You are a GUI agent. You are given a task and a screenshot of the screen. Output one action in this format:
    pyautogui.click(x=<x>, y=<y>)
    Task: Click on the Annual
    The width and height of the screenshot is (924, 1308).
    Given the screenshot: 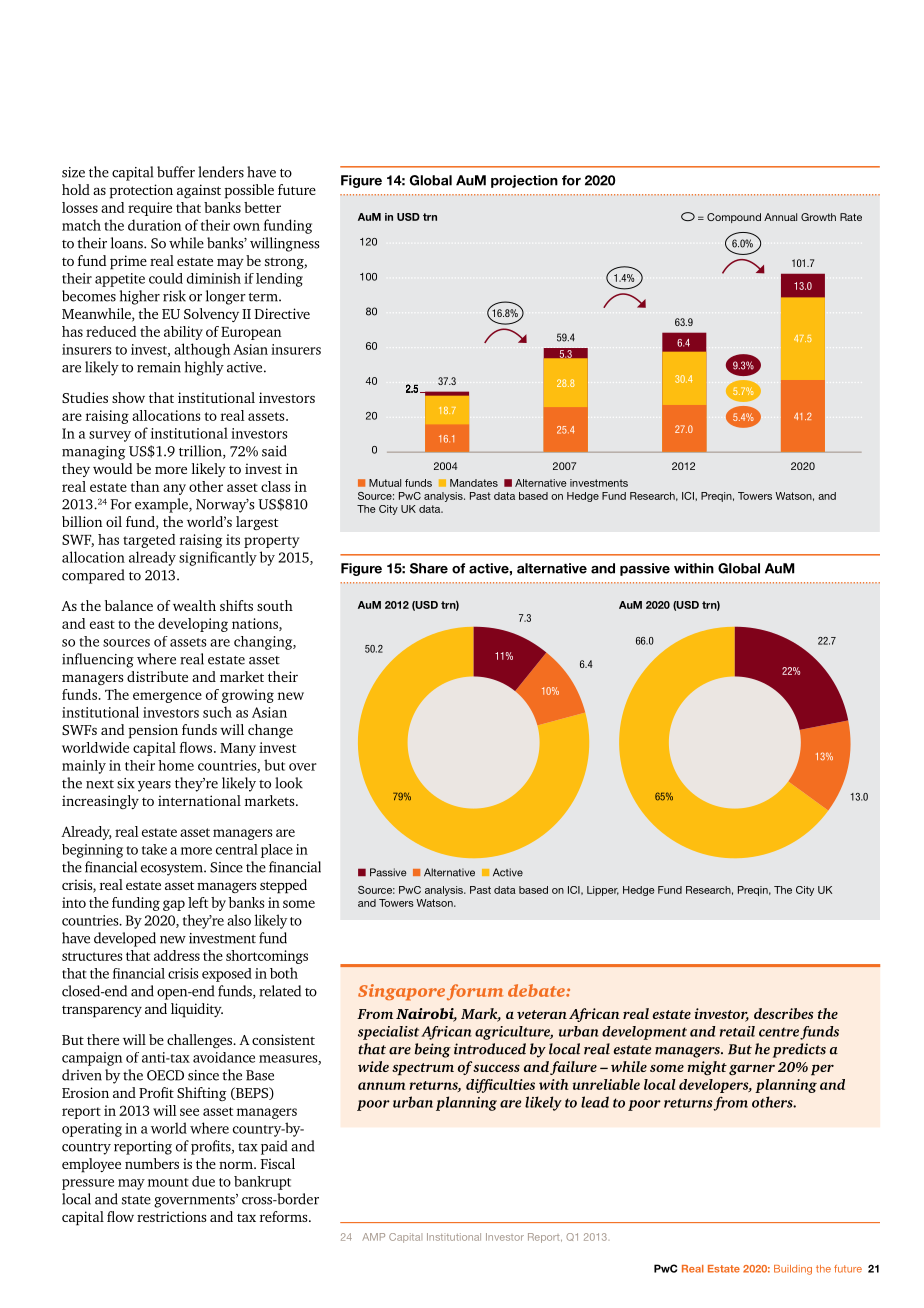 What is the action you would take?
    pyautogui.click(x=780, y=217)
